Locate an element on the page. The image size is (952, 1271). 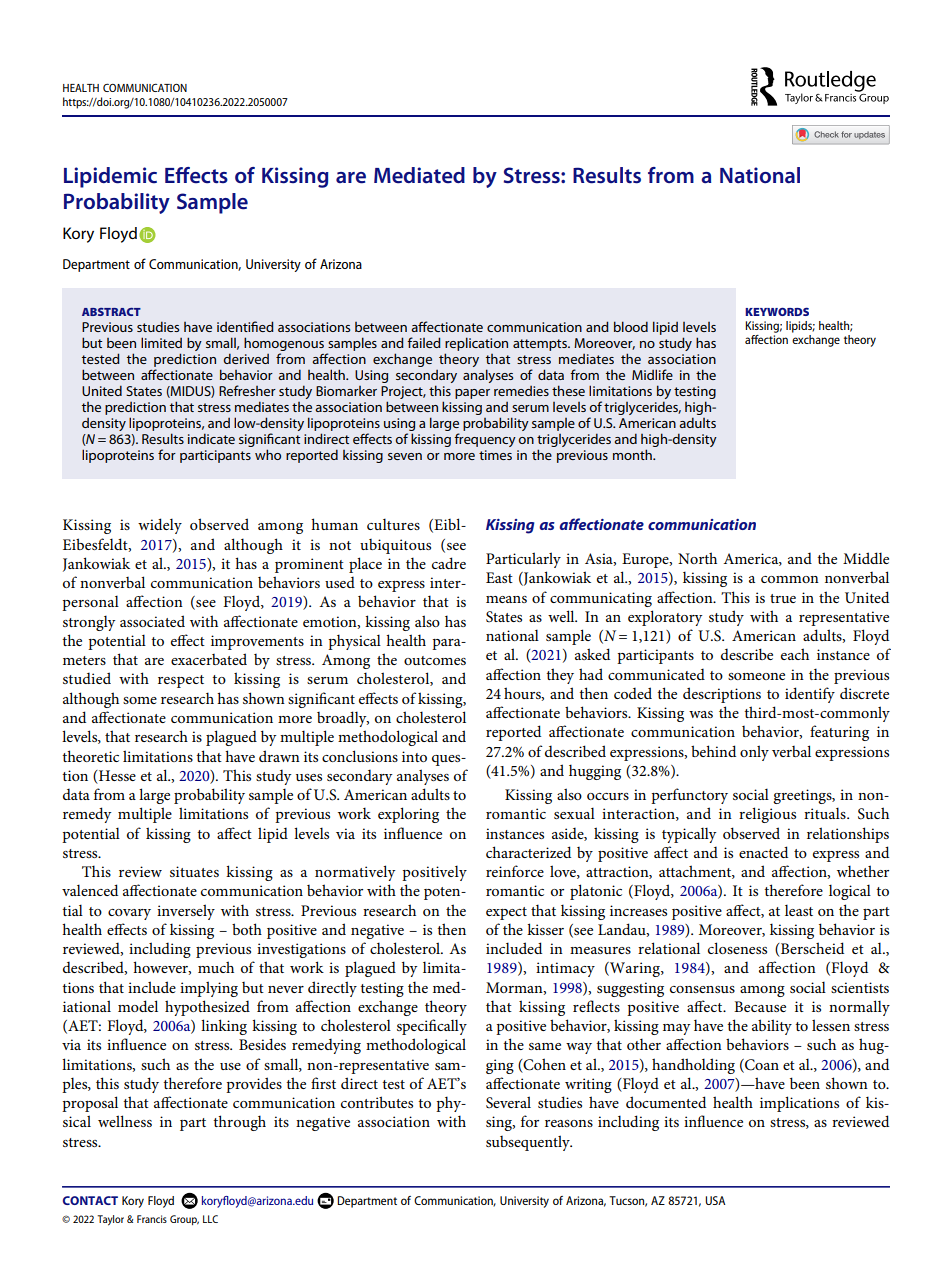
inversely is located at coordinates (186, 912).
